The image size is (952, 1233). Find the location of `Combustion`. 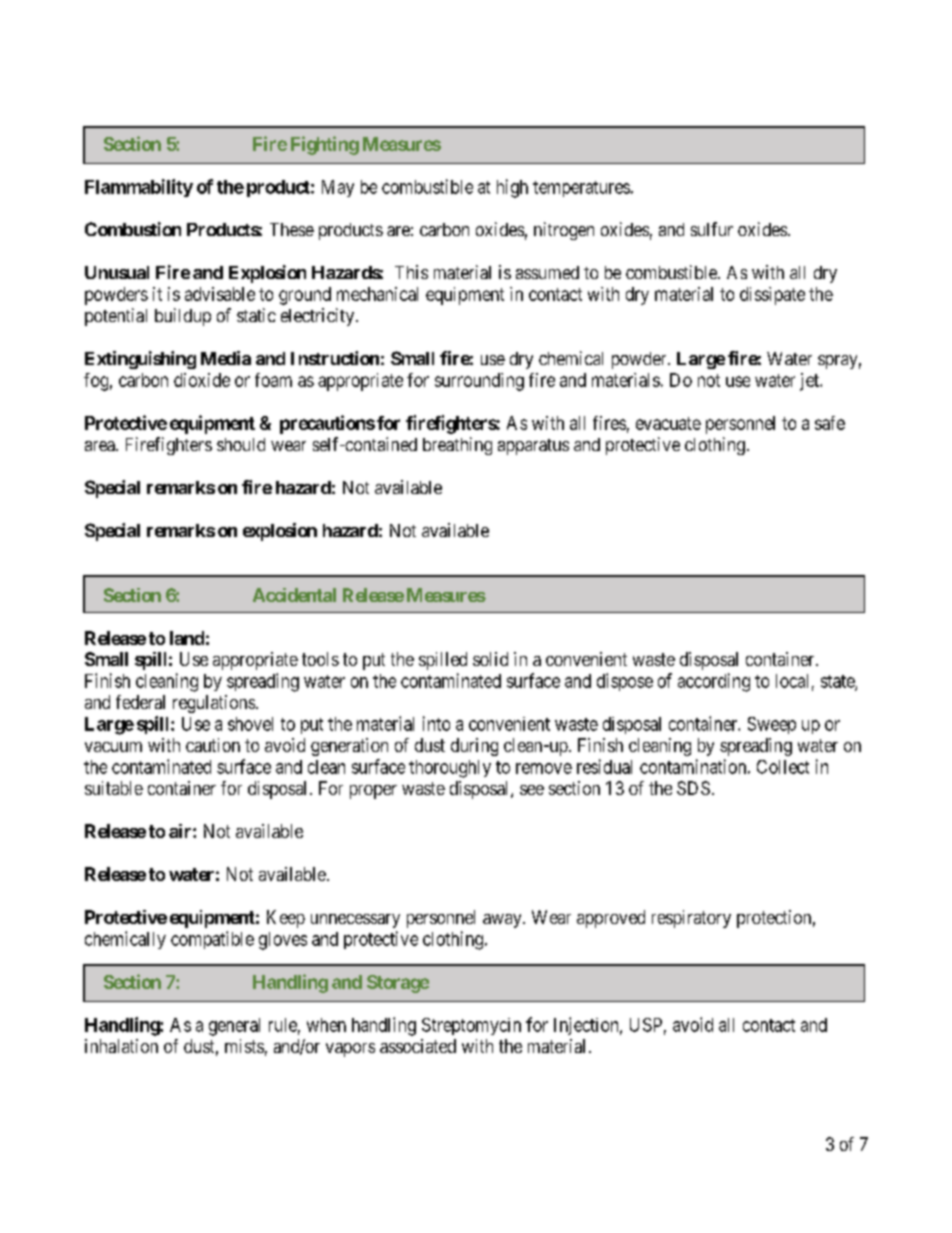

Combustion is located at coordinates (133, 229).
